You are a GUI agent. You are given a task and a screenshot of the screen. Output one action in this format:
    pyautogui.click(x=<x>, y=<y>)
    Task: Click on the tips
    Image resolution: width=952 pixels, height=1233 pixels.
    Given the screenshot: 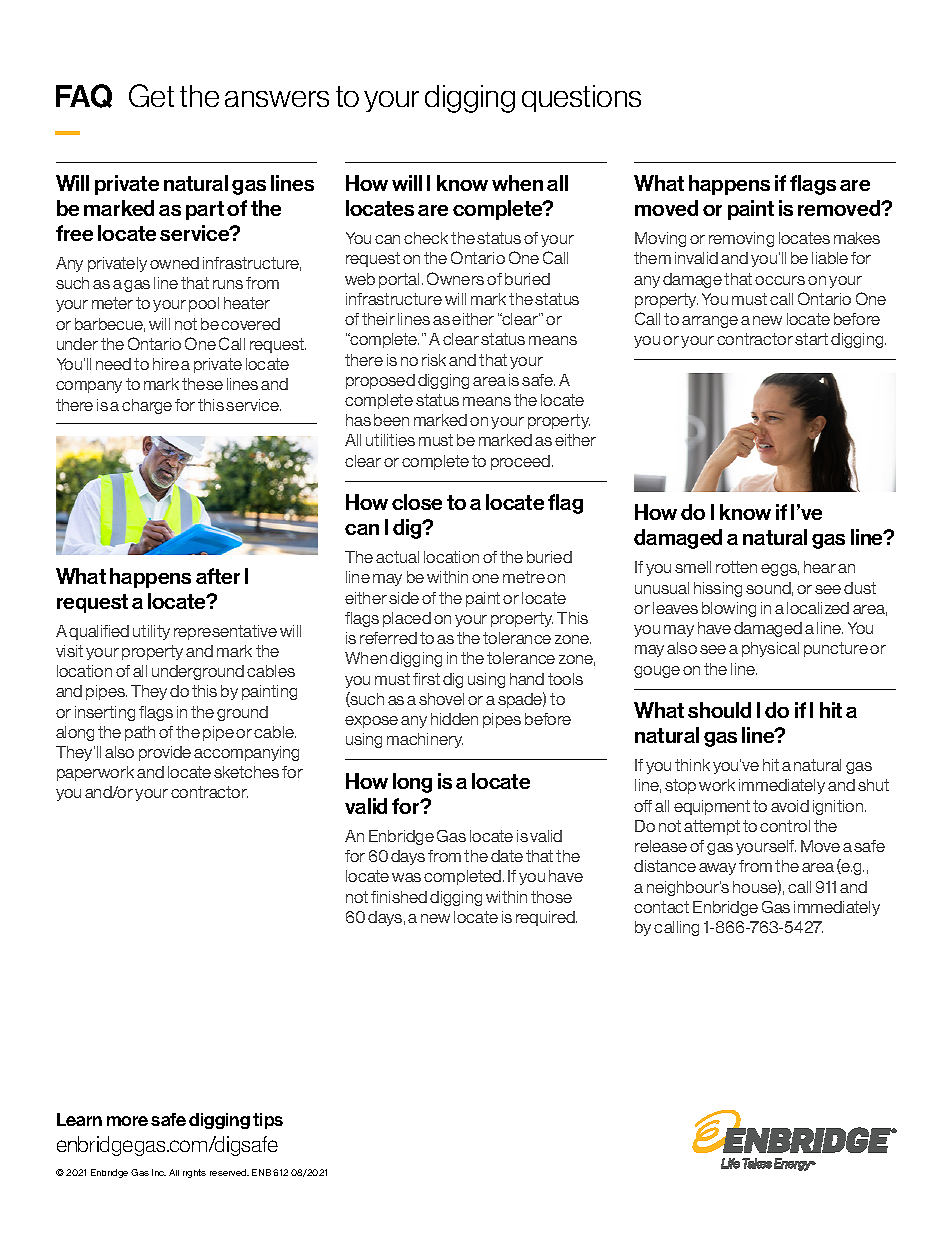 What is the action you would take?
    pyautogui.click(x=268, y=1121)
